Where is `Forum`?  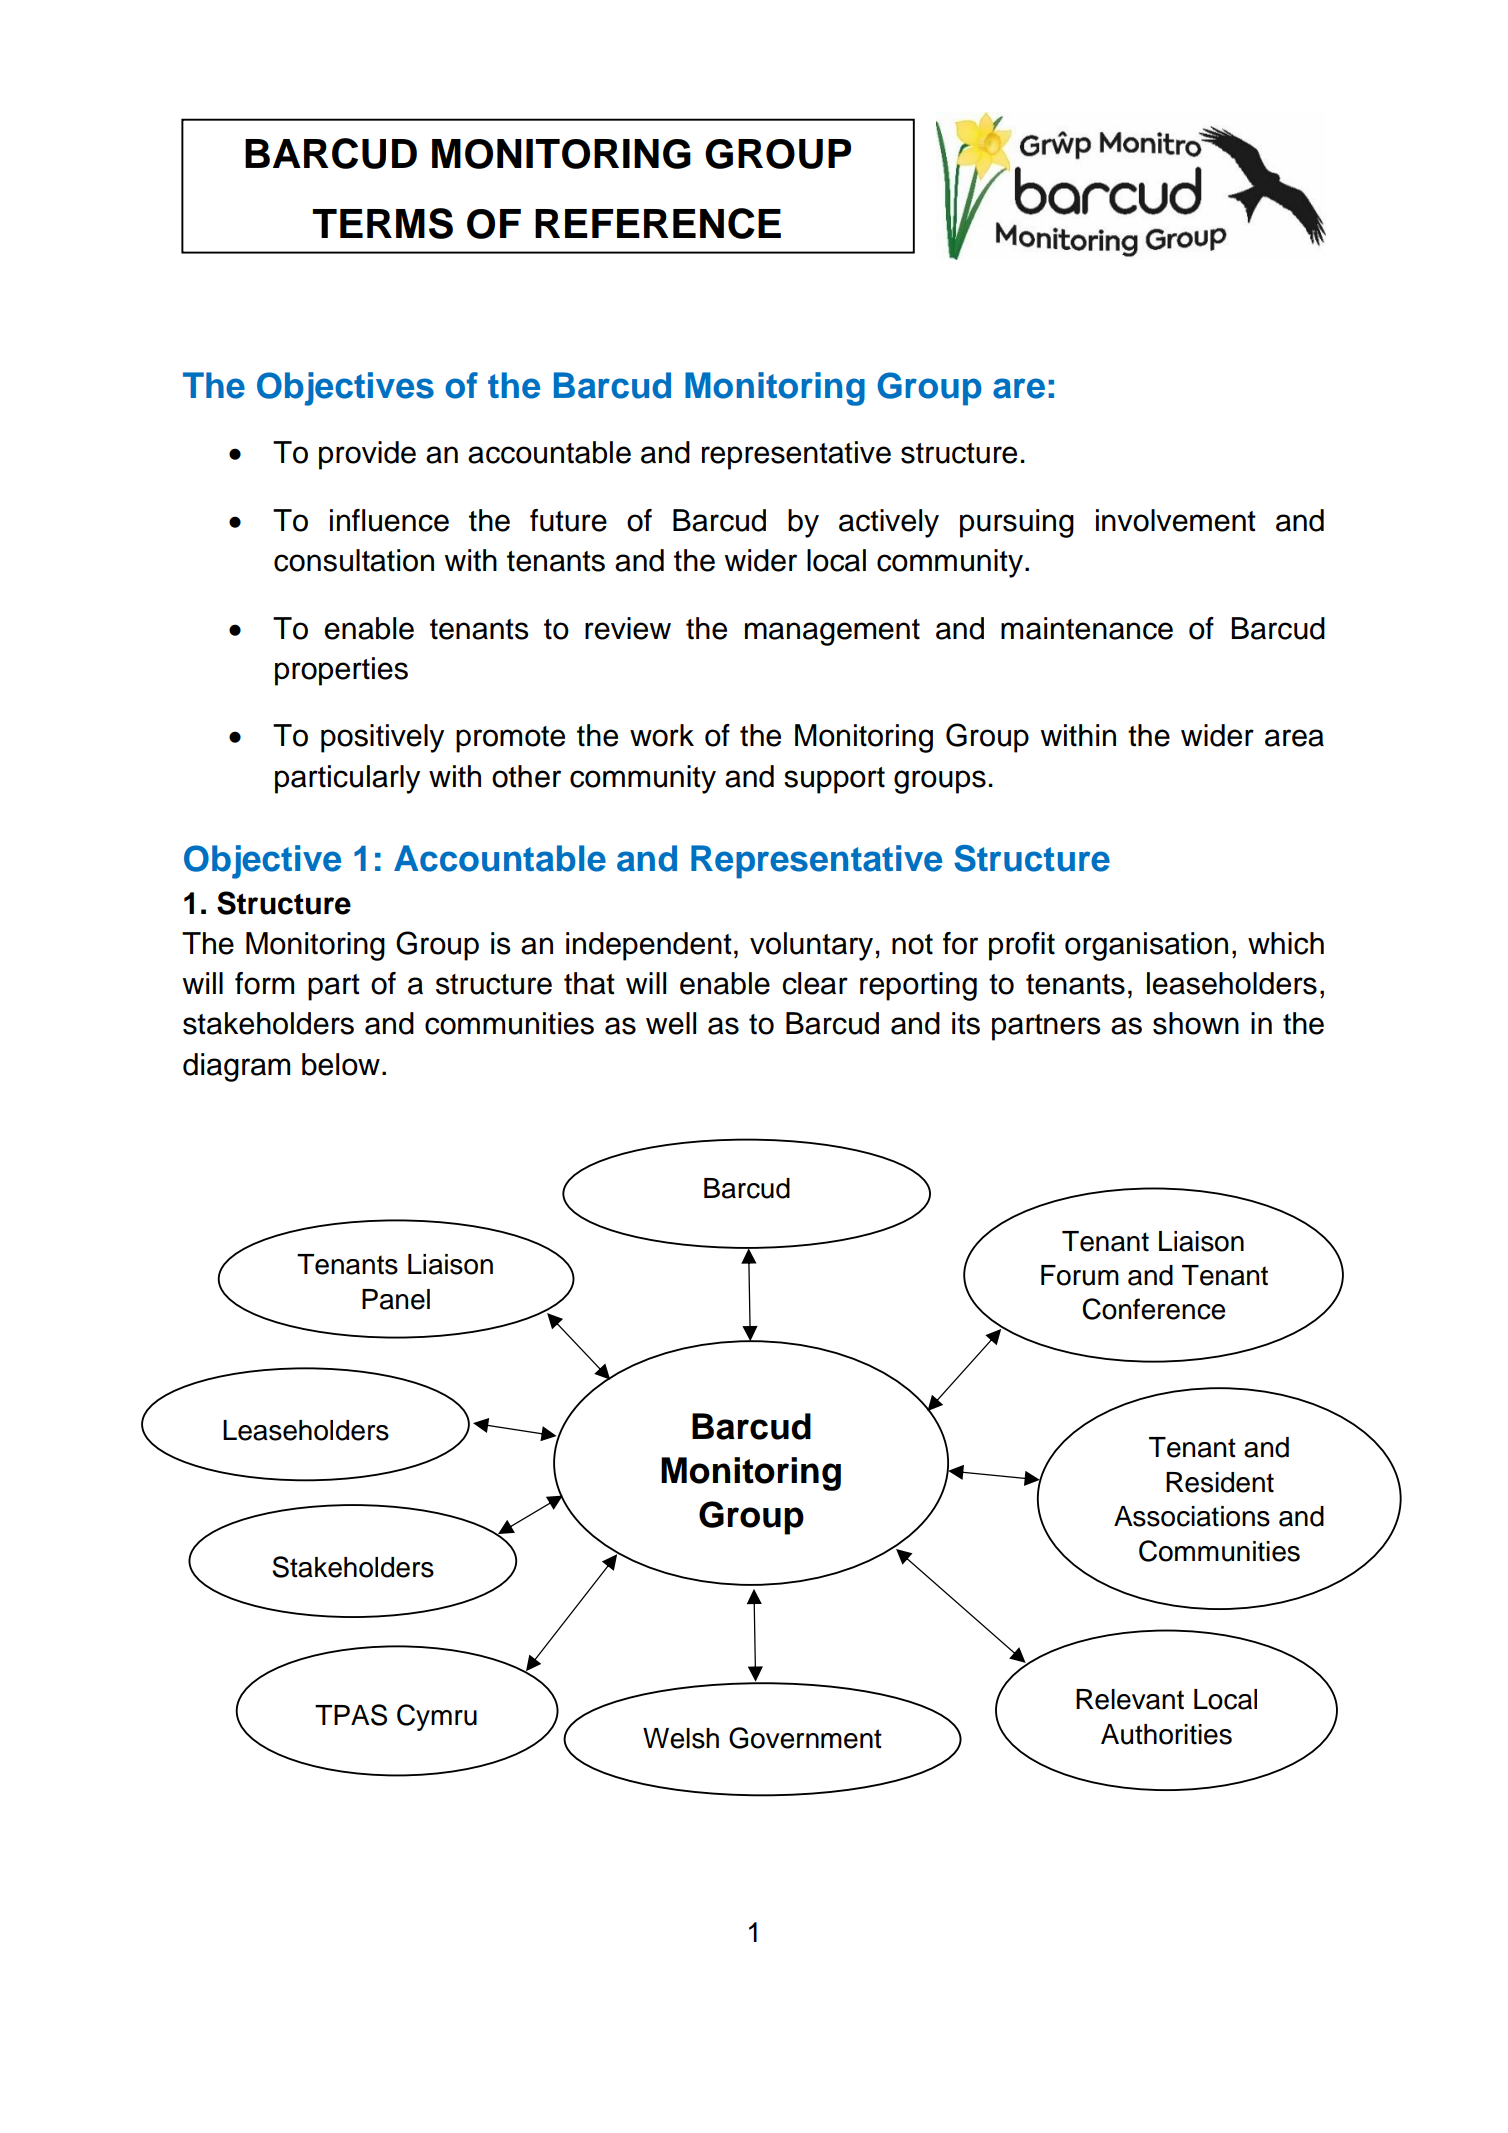
Forum is located at coordinates (1080, 1275).
